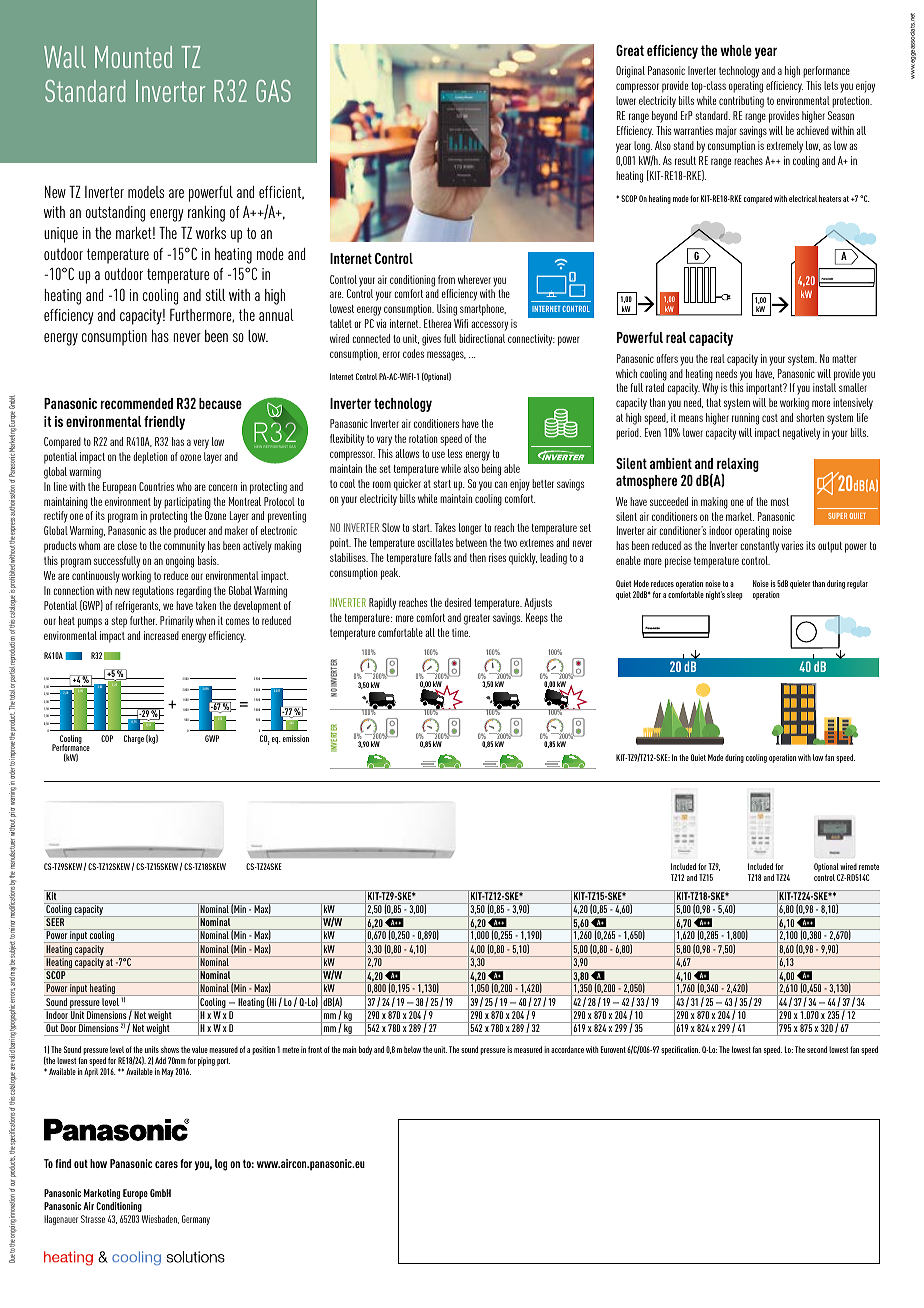 The height and width of the document is (1308, 924). I want to click on Mounted, so click(133, 57).
